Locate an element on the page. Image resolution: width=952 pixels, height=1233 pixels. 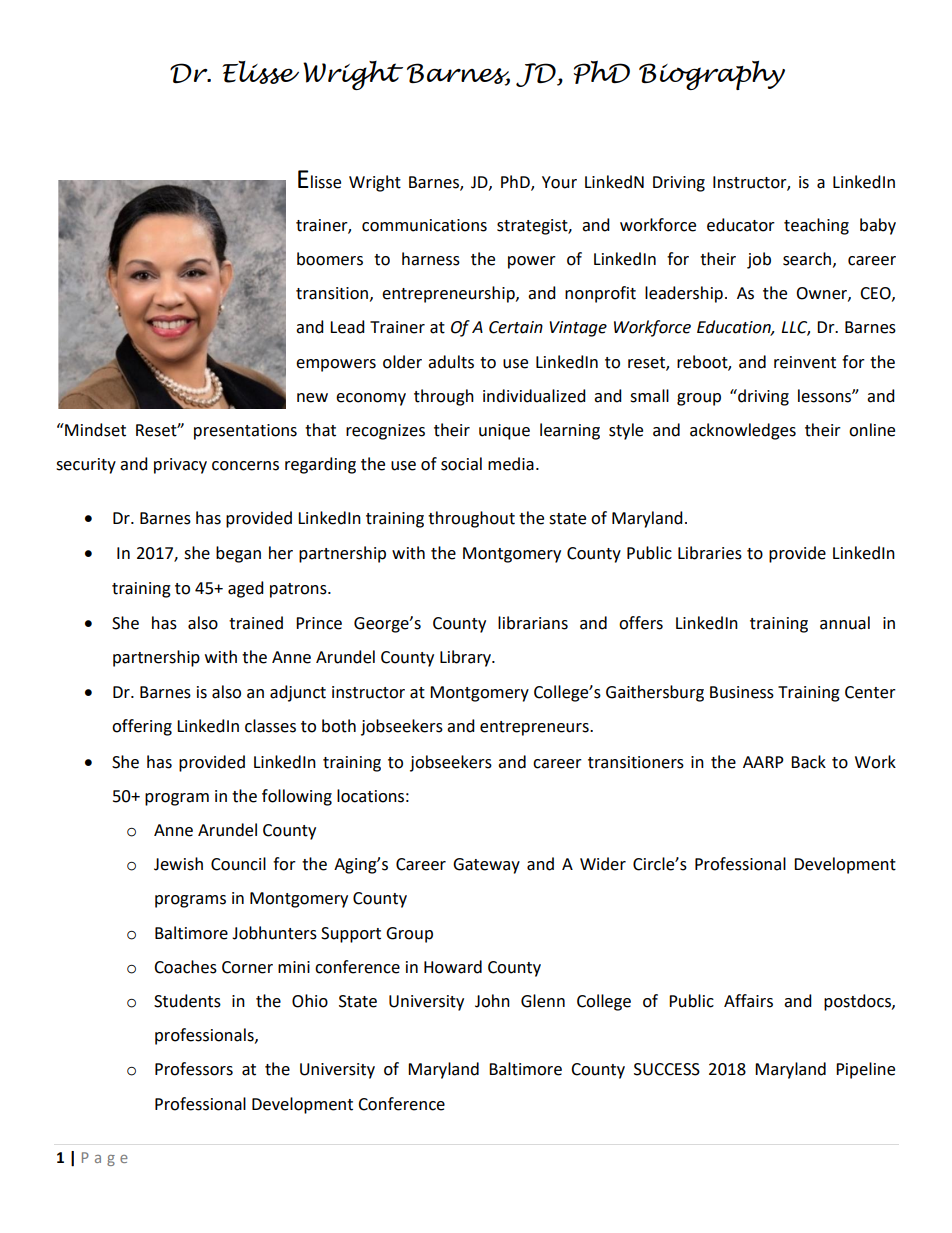
Biography is located at coordinates (712, 75).
